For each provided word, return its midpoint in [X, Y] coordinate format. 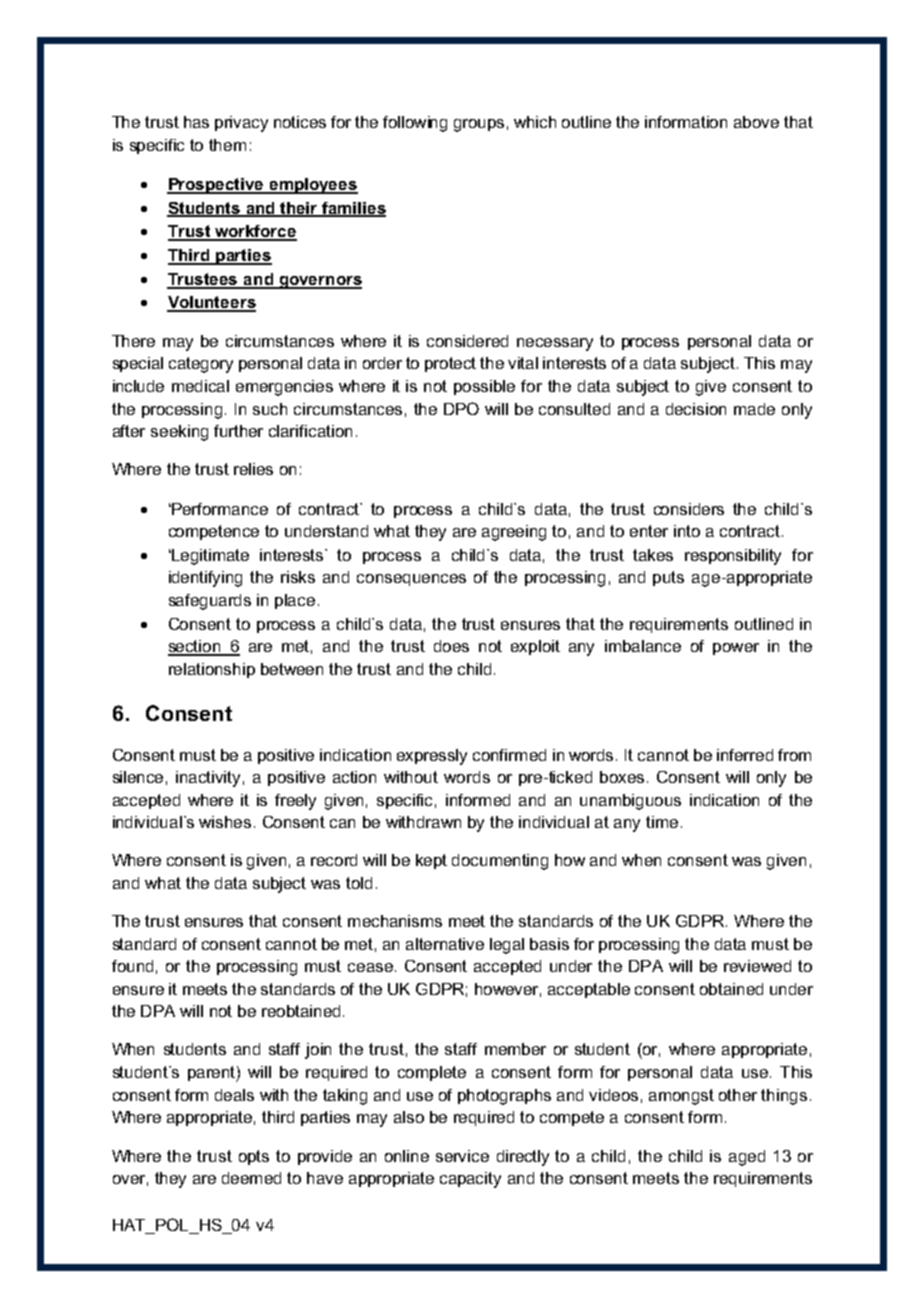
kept [431, 861]
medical [200, 386]
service [462, 1156]
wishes [225, 822]
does [451, 646]
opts [254, 1157]
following [415, 124]
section [195, 647]
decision [696, 409]
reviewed [757, 966]
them [227, 145]
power [736, 649]
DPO [461, 408]
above [756, 122]
